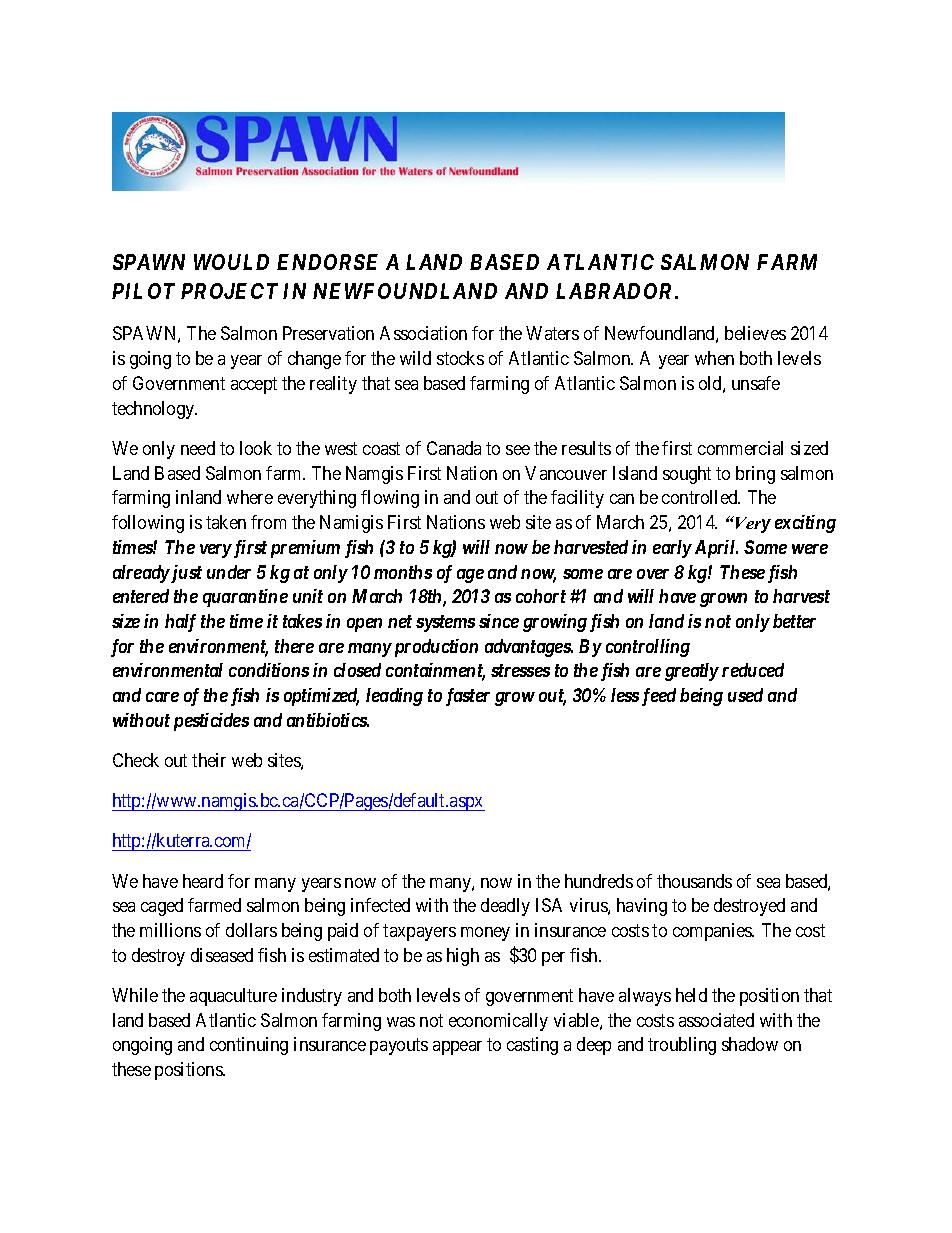 The image size is (952, 1233). What do you see at coordinates (249, 1046) in the image?
I see `continuing` at bounding box center [249, 1046].
